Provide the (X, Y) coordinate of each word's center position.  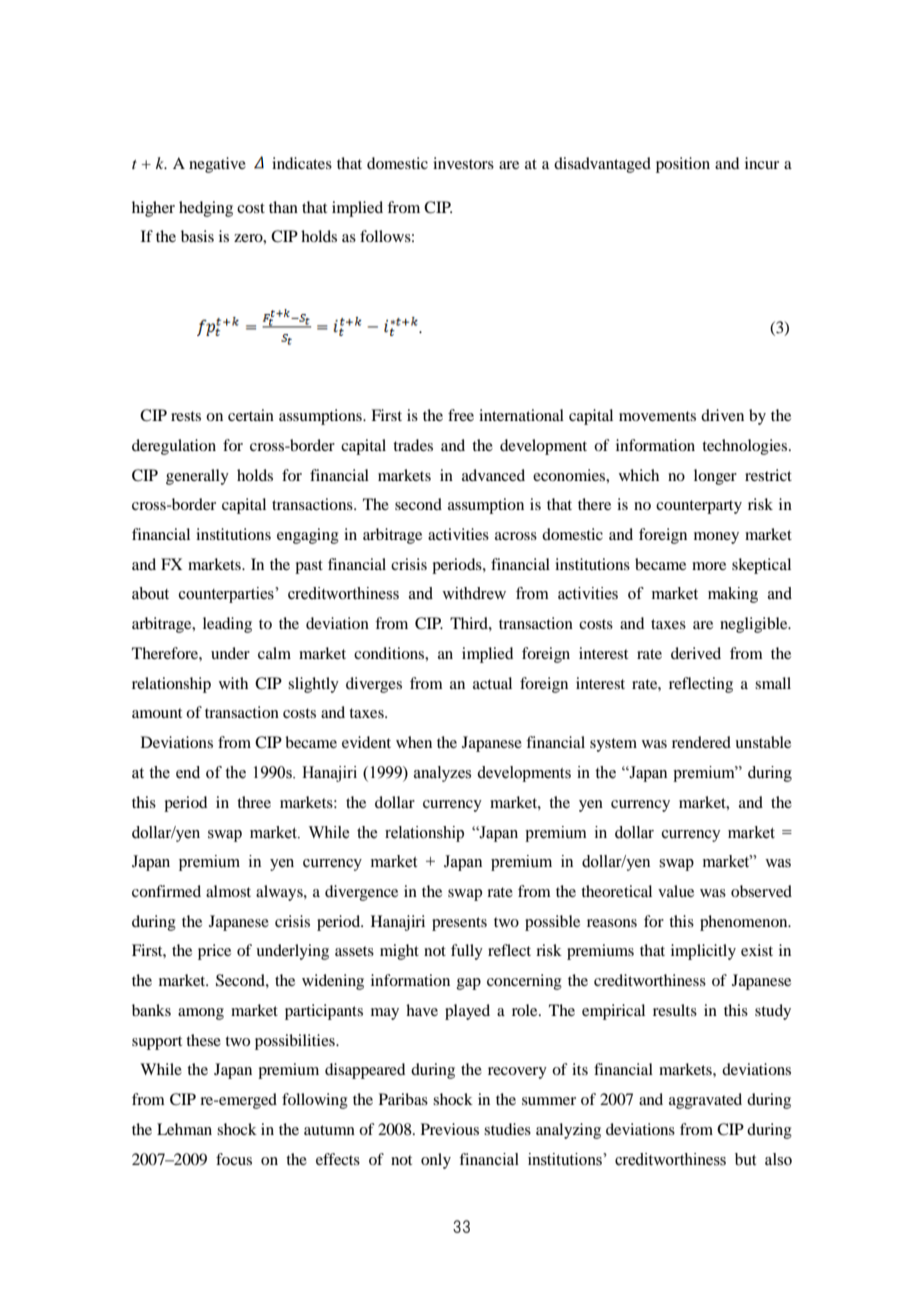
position (683, 165)
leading (227, 625)
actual (492, 683)
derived (696, 653)
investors (463, 163)
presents (459, 924)
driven (722, 415)
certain (251, 415)
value (676, 891)
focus (234, 1159)
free (461, 415)
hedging (206, 209)
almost (228, 891)
